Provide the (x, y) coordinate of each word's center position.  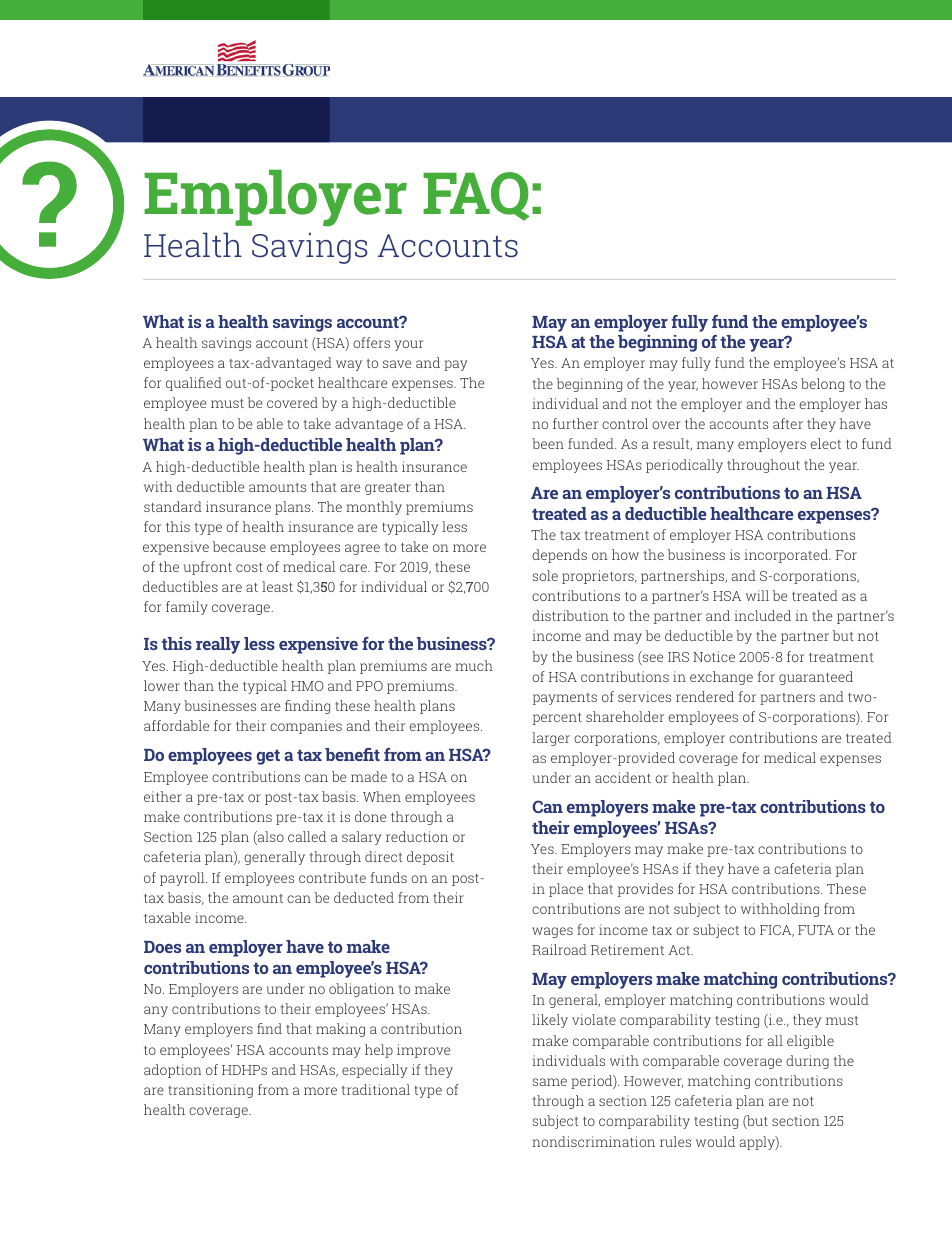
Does (162, 947)
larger (551, 739)
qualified (194, 384)
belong (822, 385)
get (268, 757)
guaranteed (816, 678)
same (550, 1082)
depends (559, 556)
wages (552, 932)
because (239, 546)
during (807, 1062)
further (575, 423)
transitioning (210, 1091)
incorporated (787, 556)
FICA (777, 931)
